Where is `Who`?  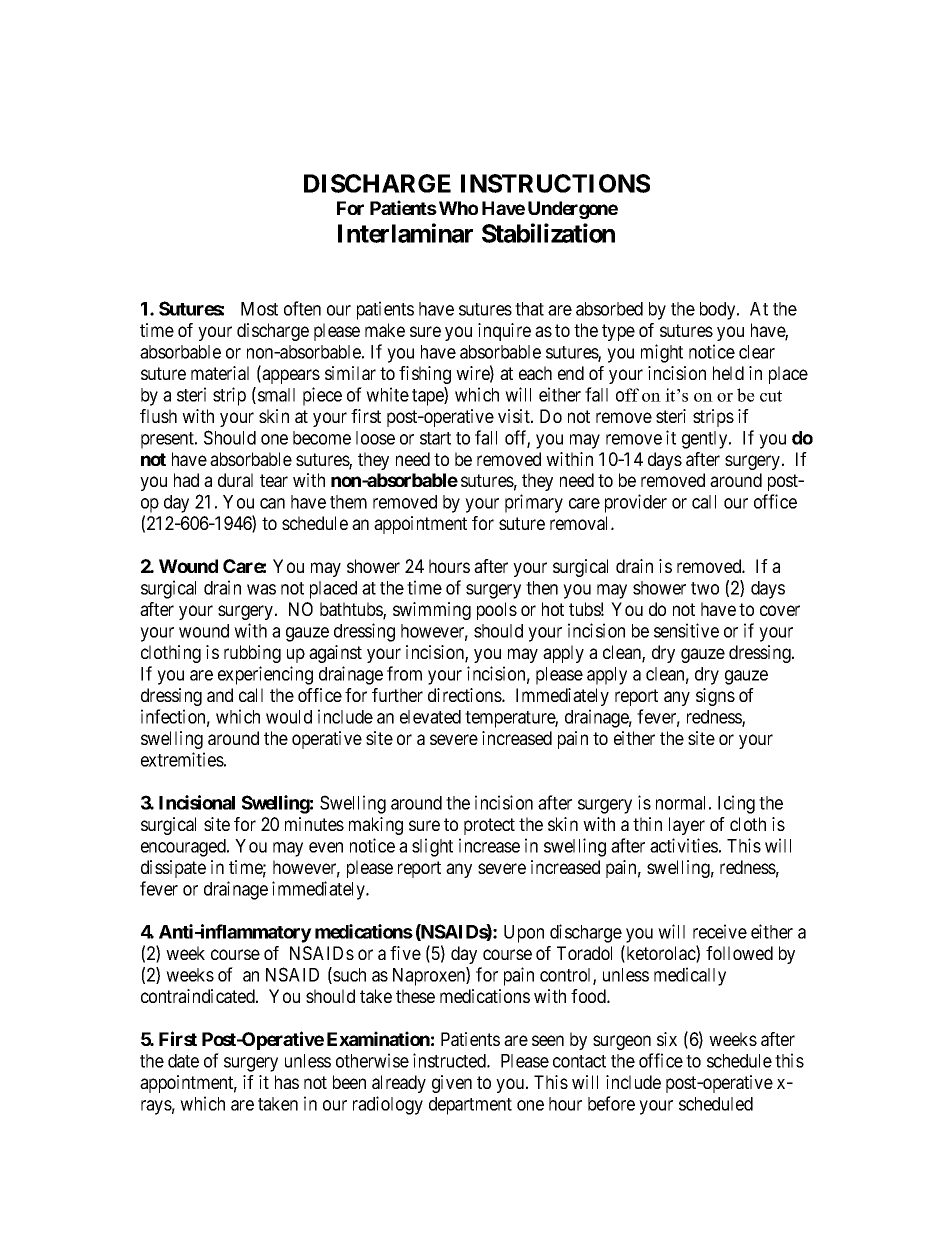
Who is located at coordinates (457, 208).
